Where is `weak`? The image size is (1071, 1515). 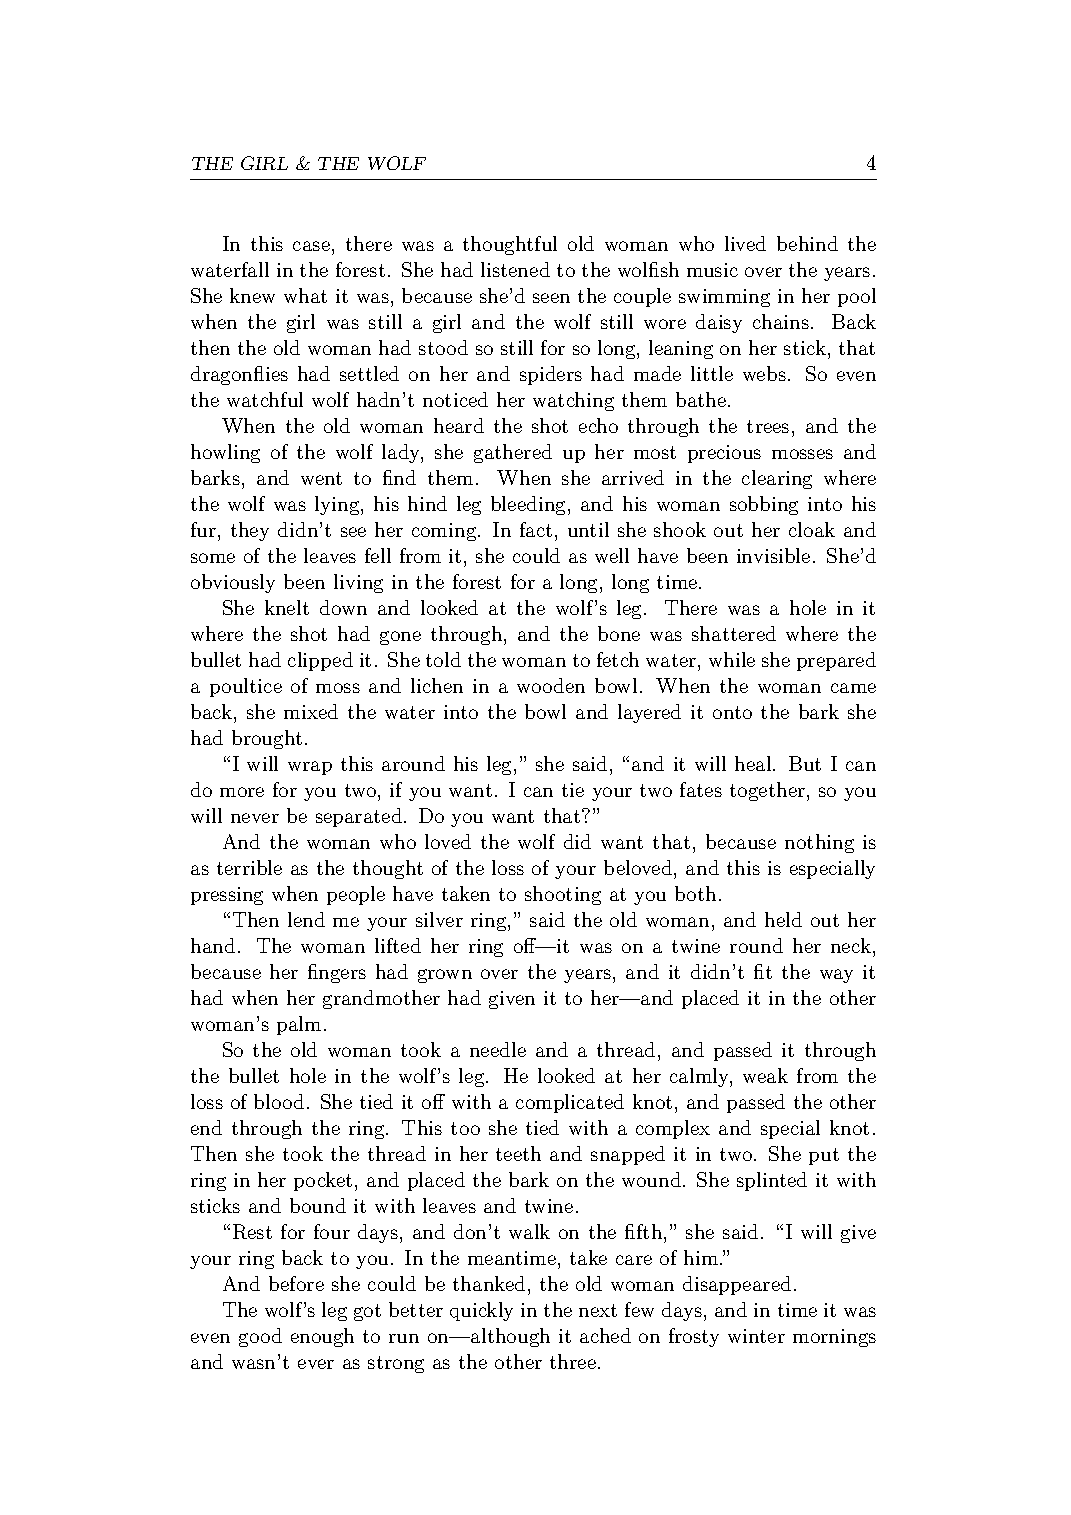 weak is located at coordinates (765, 1075).
